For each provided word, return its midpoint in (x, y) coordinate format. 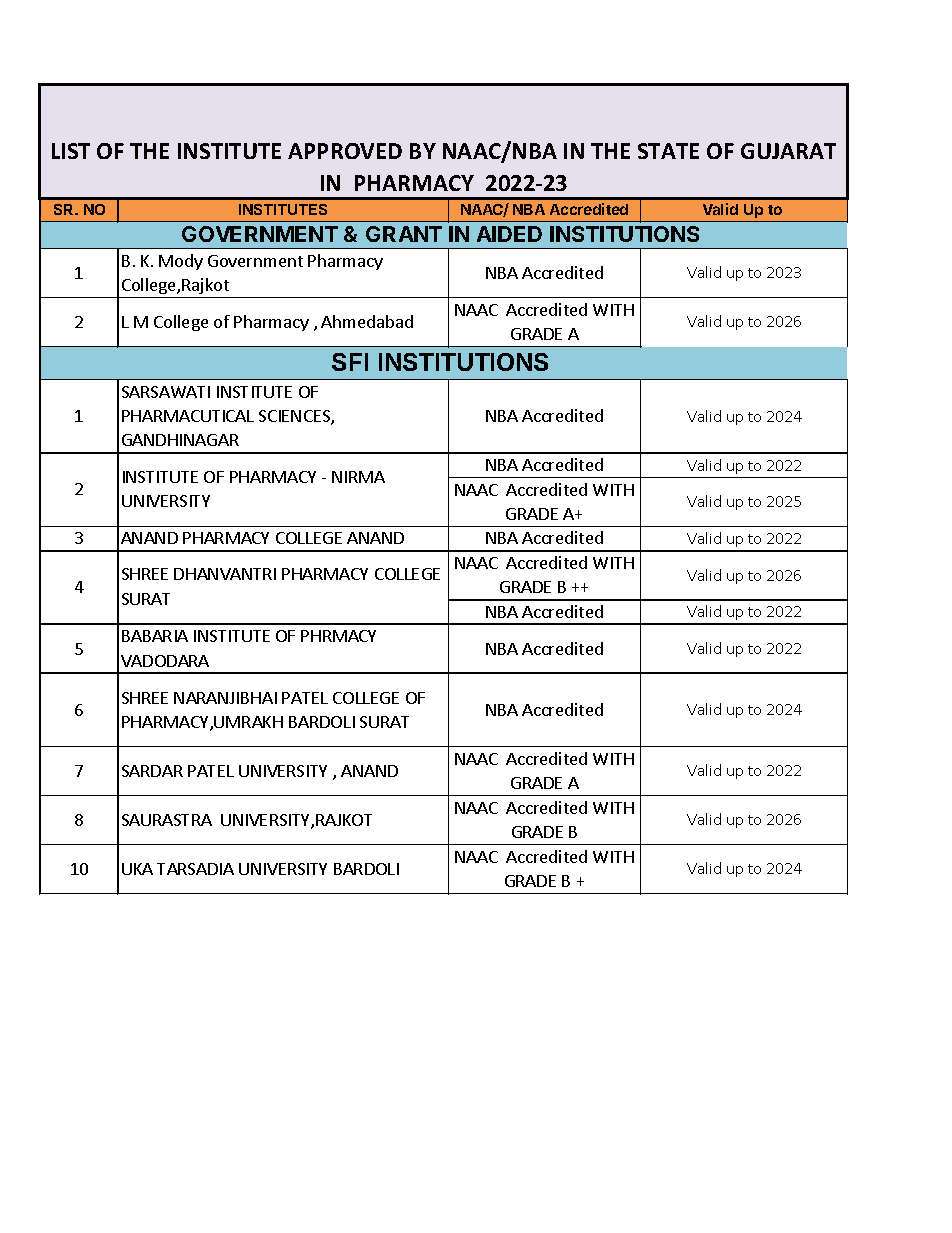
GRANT (404, 234)
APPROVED (345, 151)
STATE (668, 151)
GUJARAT (788, 151)
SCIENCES (295, 417)
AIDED (509, 234)
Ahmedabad (367, 321)
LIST (71, 151)
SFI (350, 362)
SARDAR (152, 771)
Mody (181, 262)
